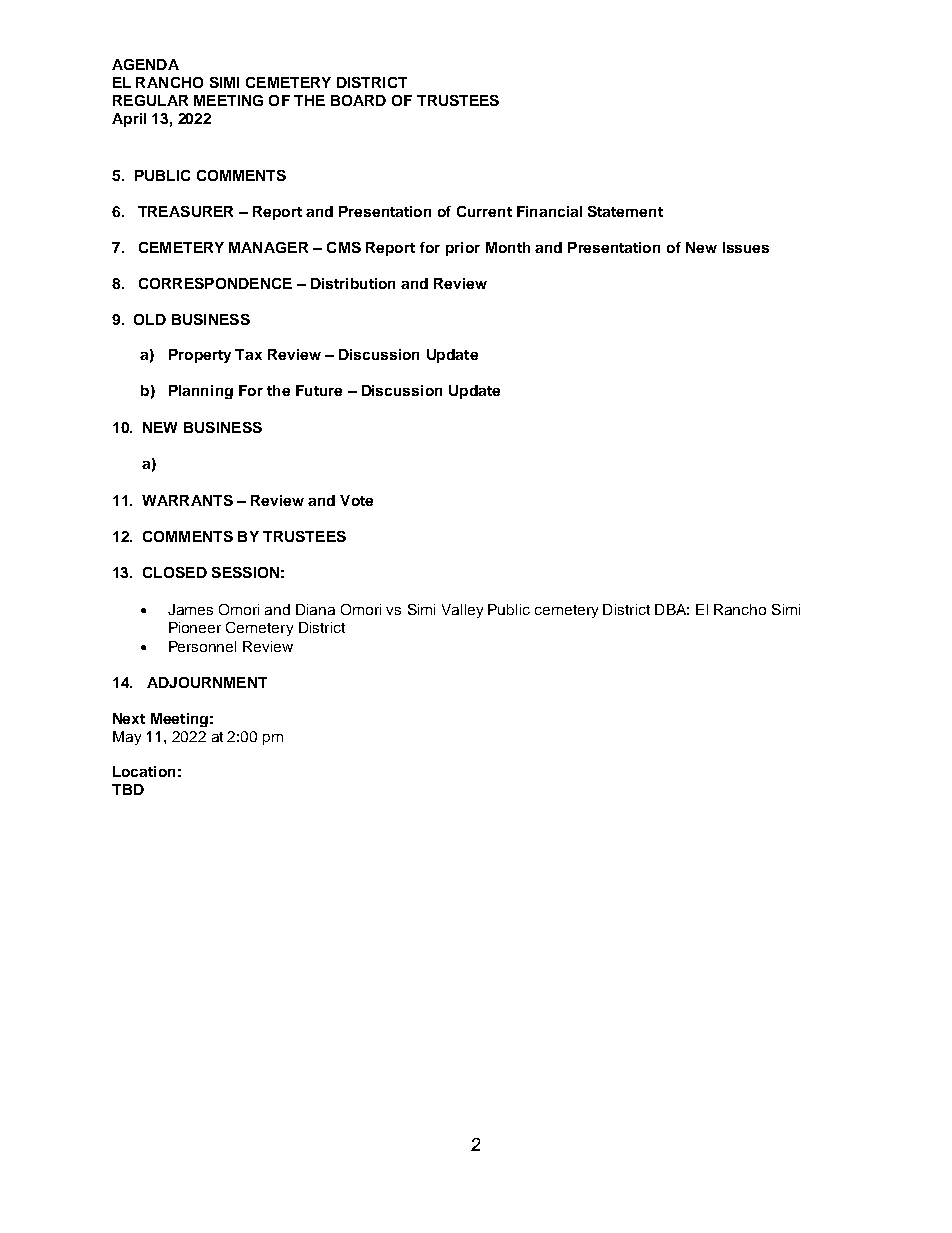 This screenshot has height=1233, width=952. I want to click on BOARD, so click(358, 100).
